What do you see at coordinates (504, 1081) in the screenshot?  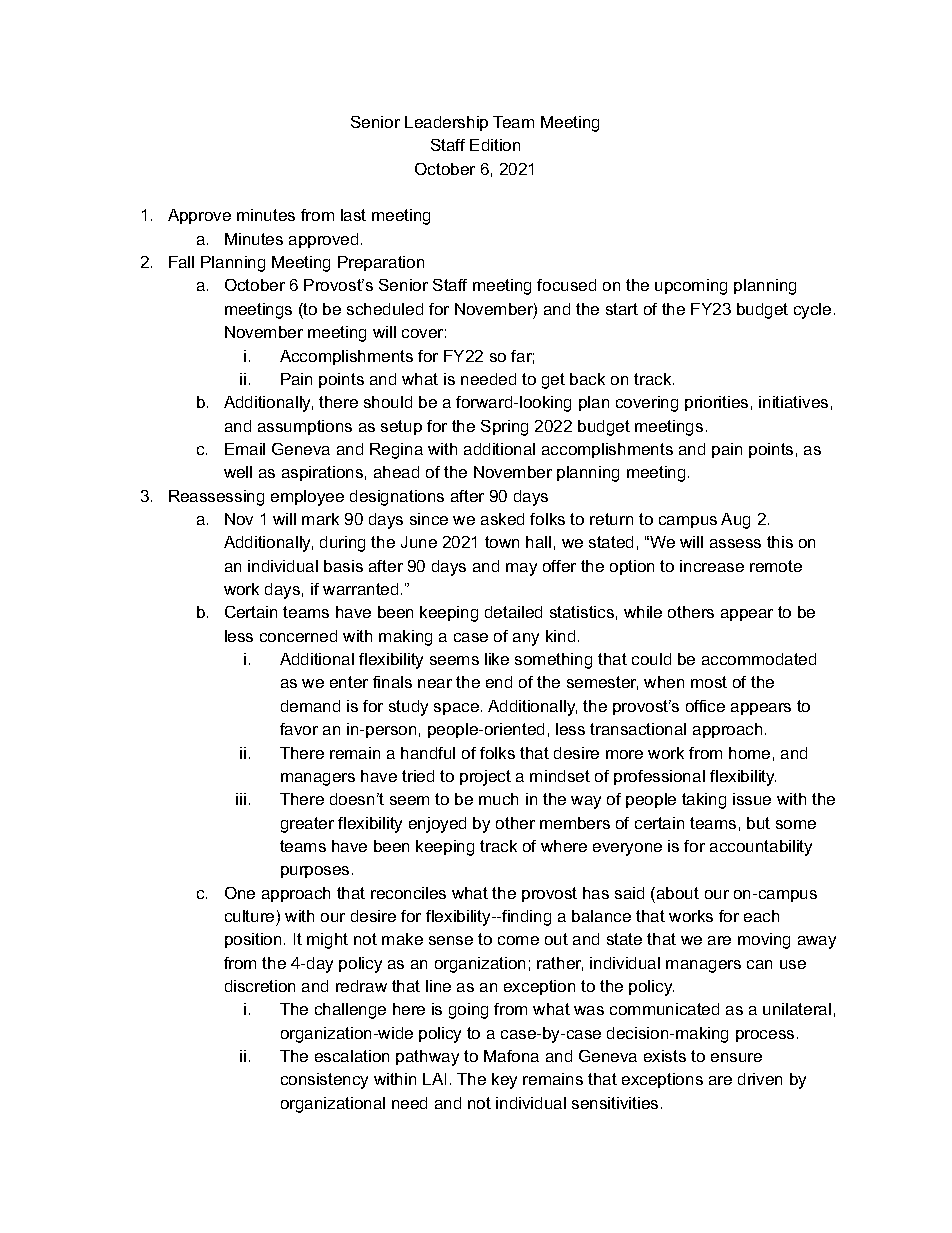 I see `key` at bounding box center [504, 1081].
